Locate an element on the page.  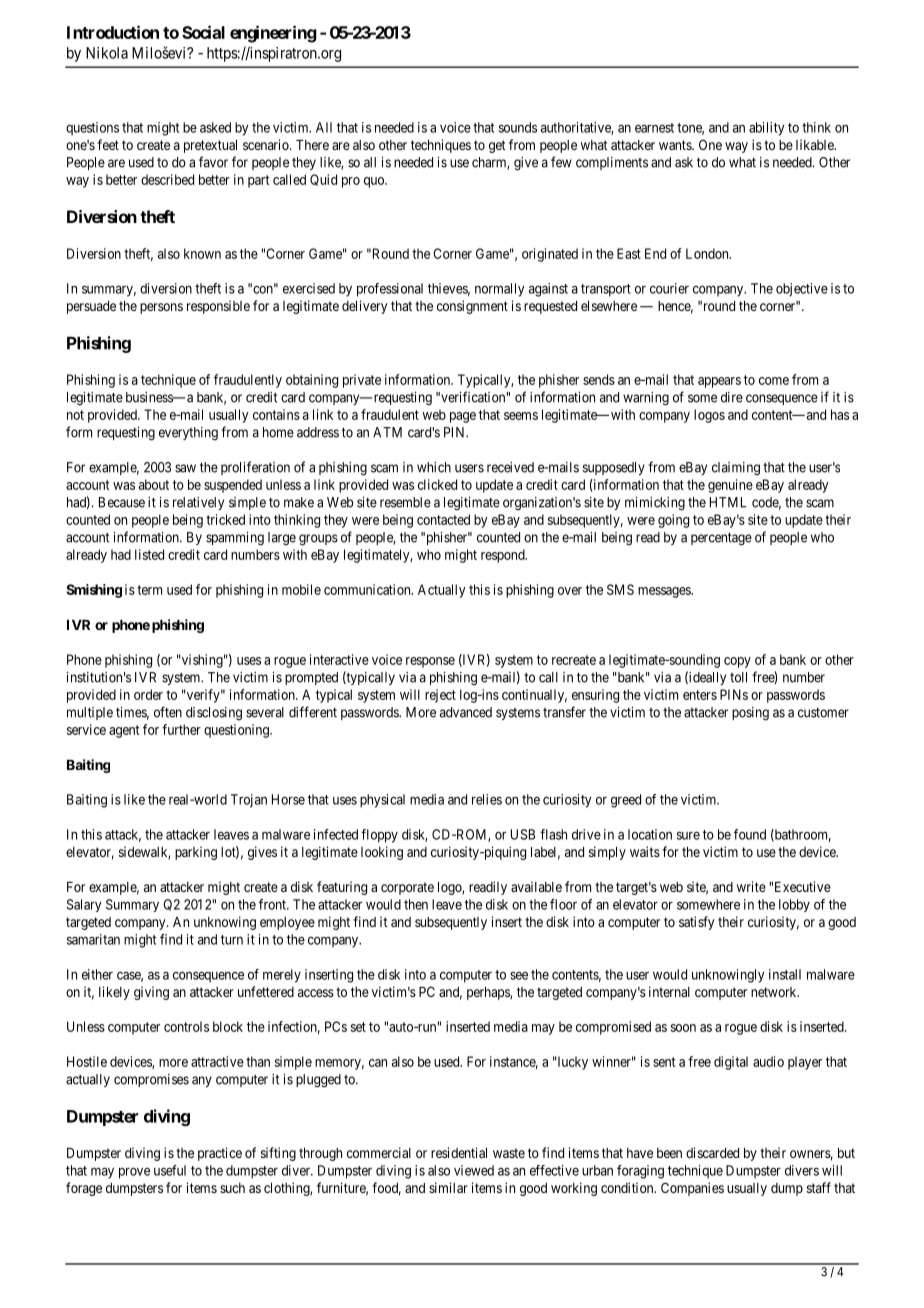
Social is located at coordinates (203, 32).
